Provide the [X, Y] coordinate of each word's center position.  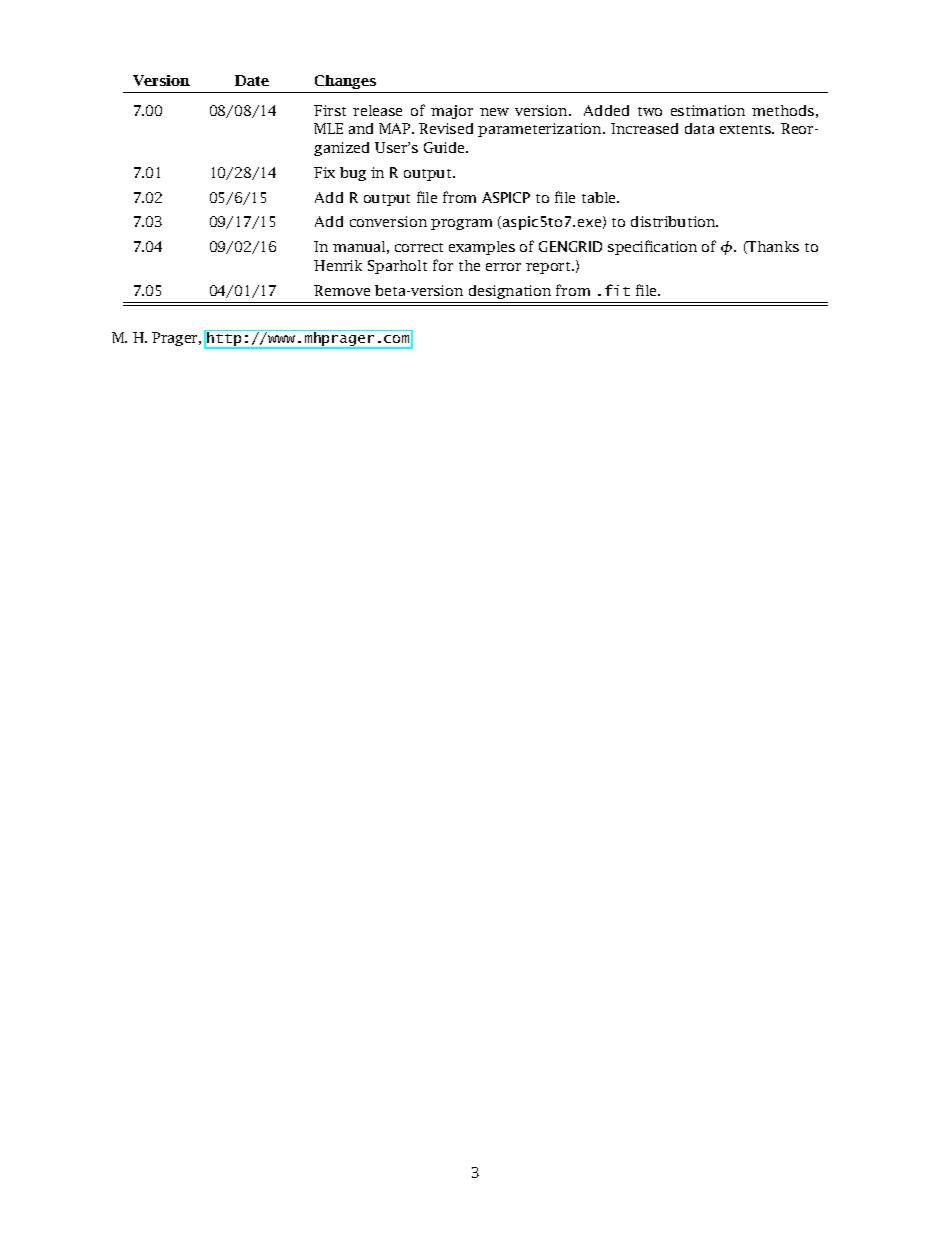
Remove [342, 290]
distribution [674, 221]
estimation [708, 110]
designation [510, 292]
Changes [345, 82]
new [494, 112]
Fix [324, 172]
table [600, 197]
